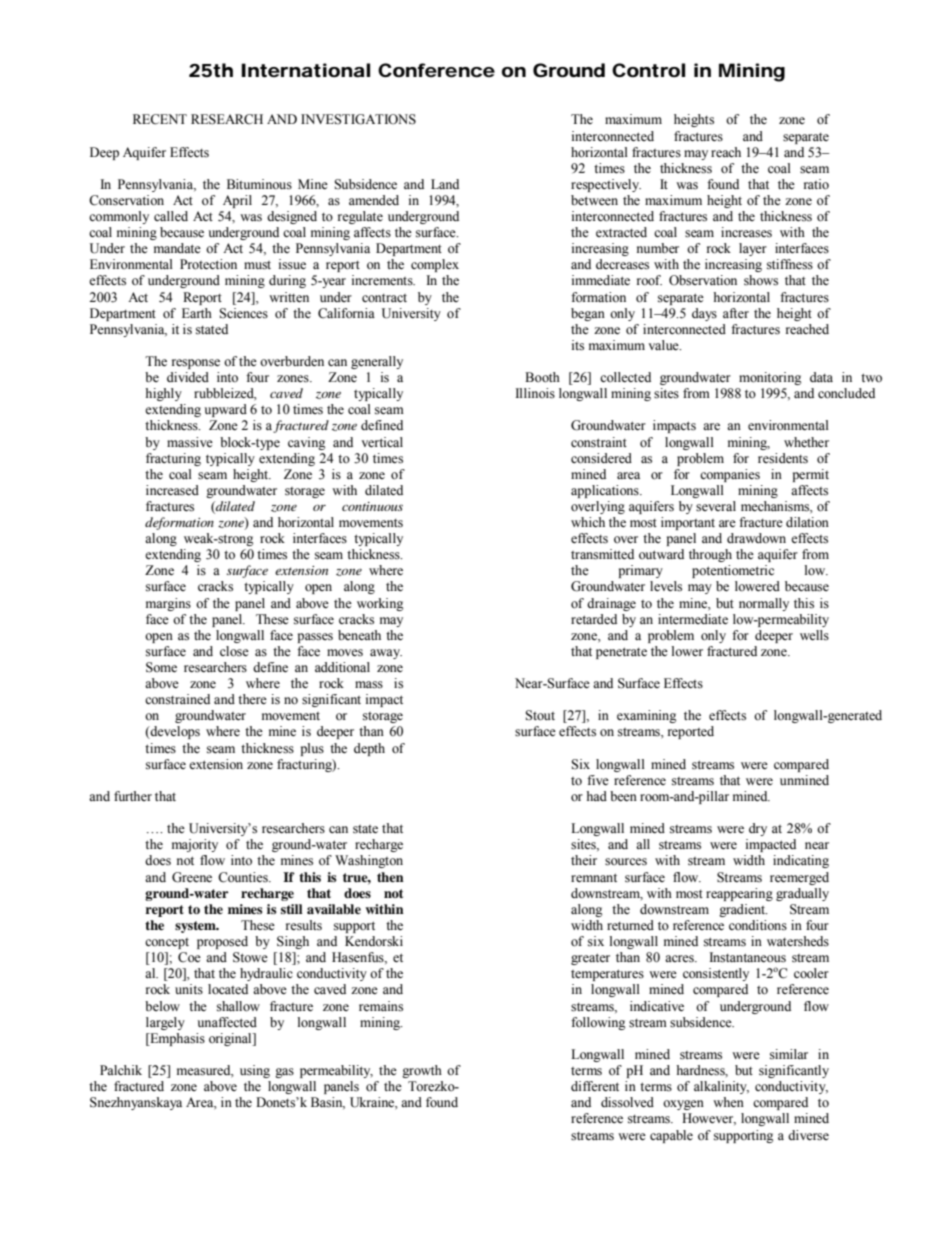  I want to click on using, so click(255, 1071).
